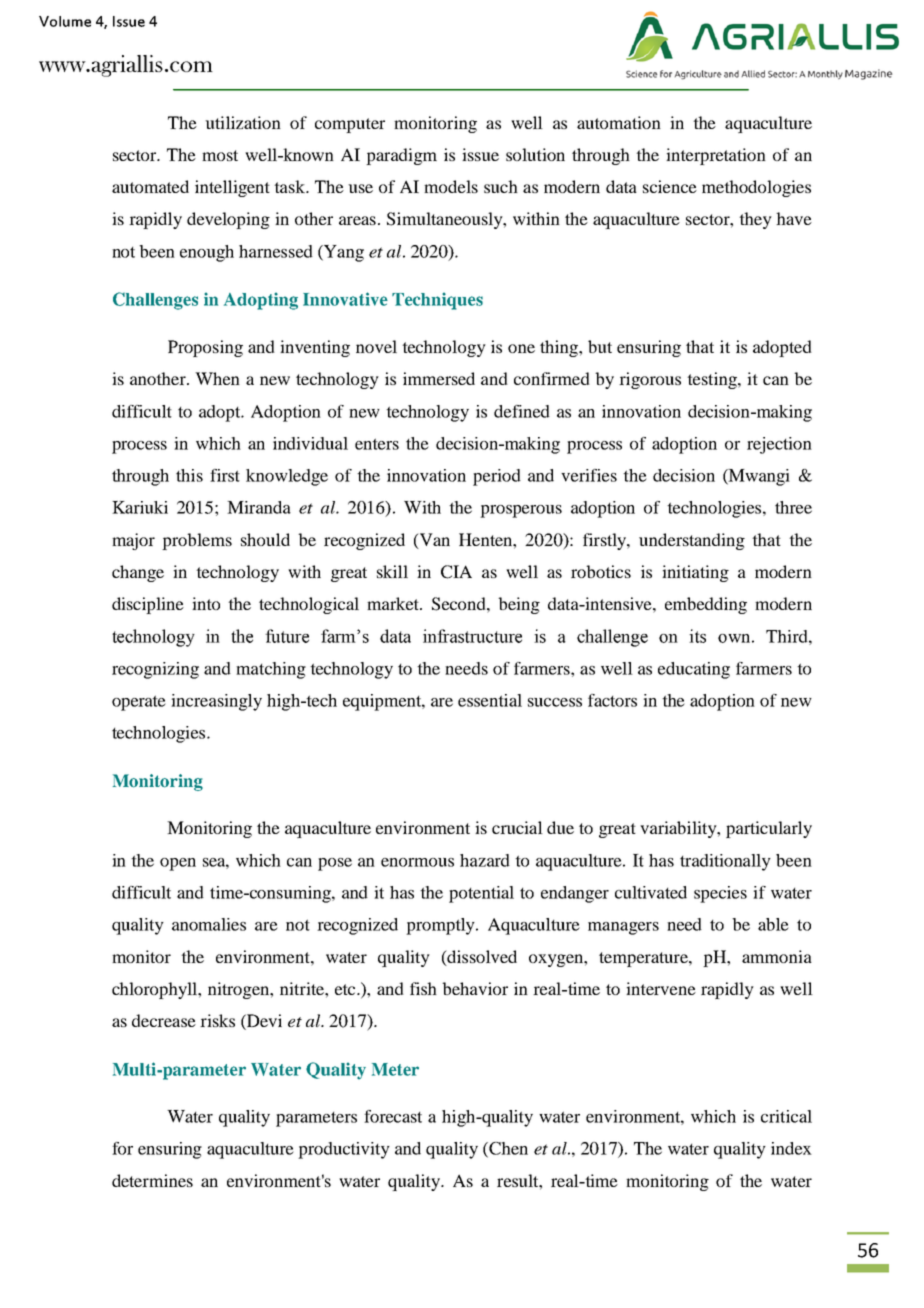  Describe the element at coordinates (152, 1180) in the image. I see `determines` at that location.
